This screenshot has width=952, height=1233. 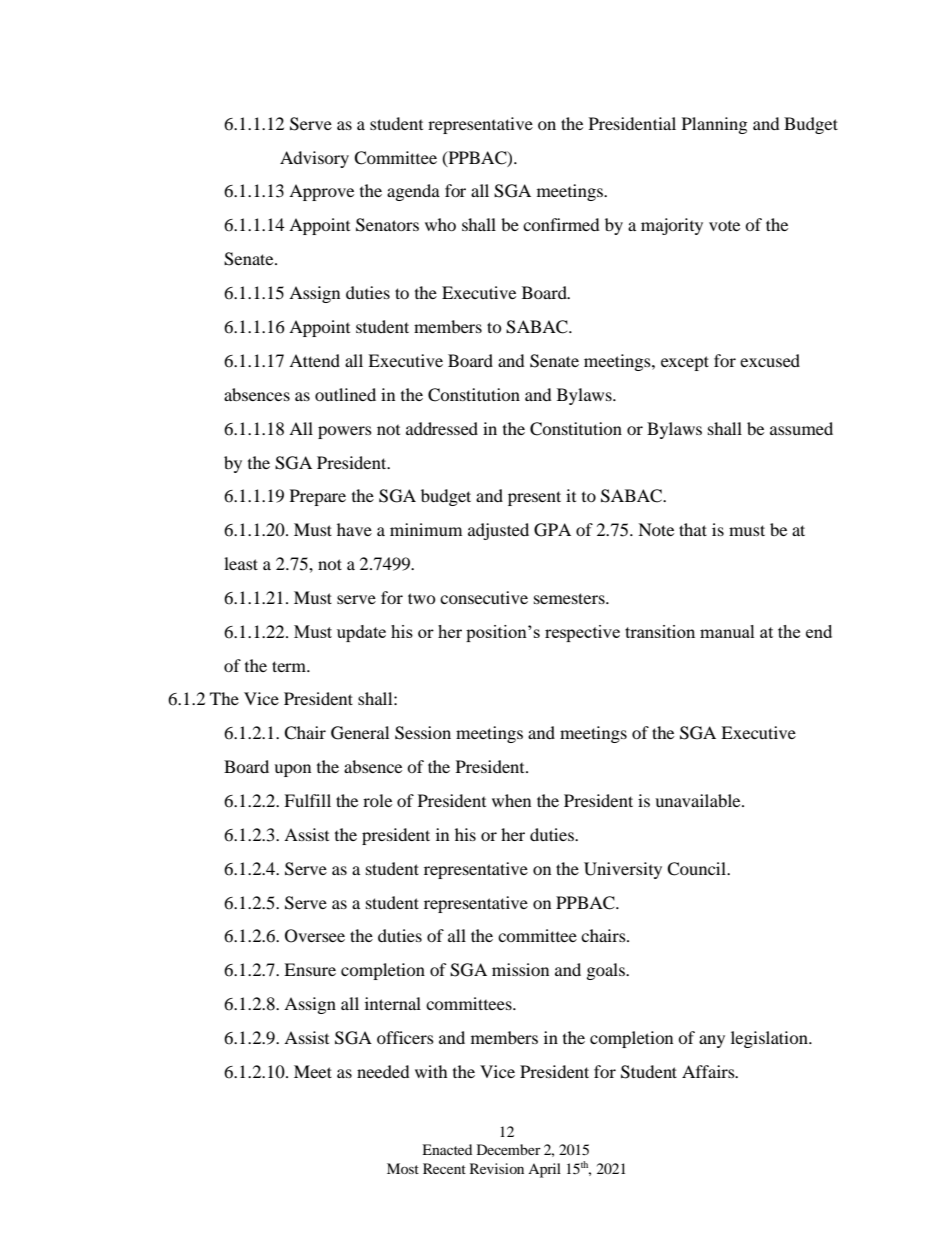 What do you see at coordinates (314, 159) in the screenshot?
I see `Advisory` at bounding box center [314, 159].
